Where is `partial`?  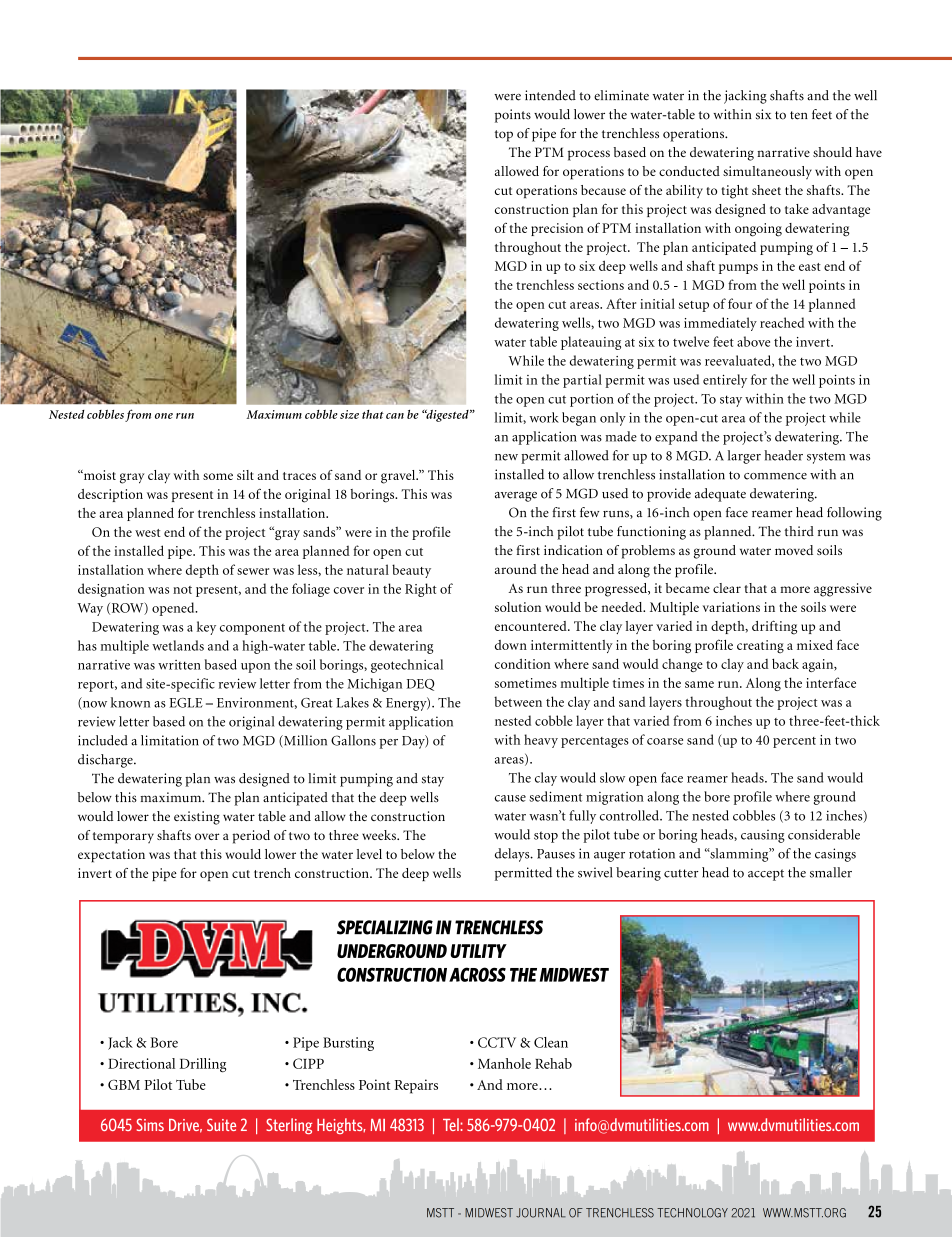 partial is located at coordinates (582, 381).
